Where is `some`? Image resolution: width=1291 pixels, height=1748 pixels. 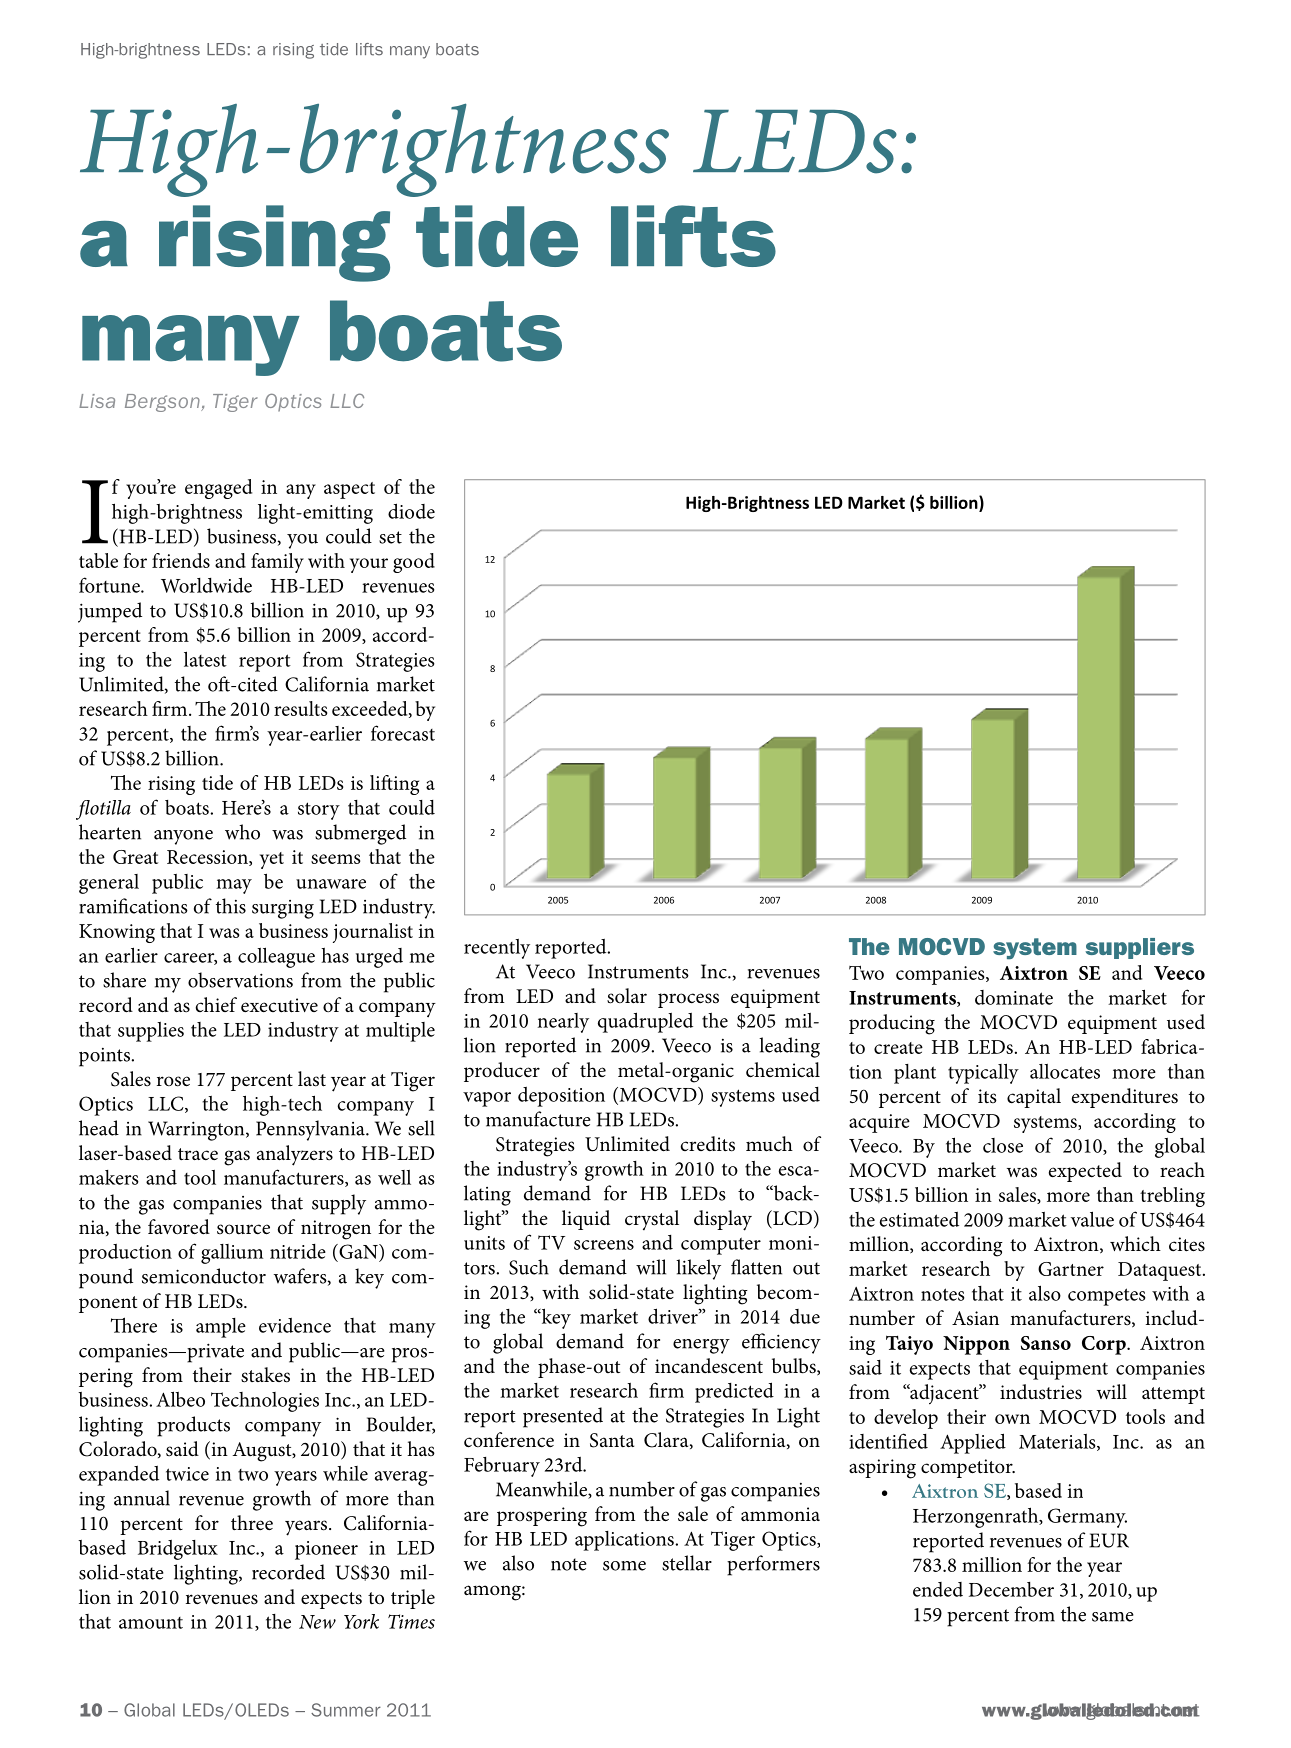 some is located at coordinates (624, 1566).
